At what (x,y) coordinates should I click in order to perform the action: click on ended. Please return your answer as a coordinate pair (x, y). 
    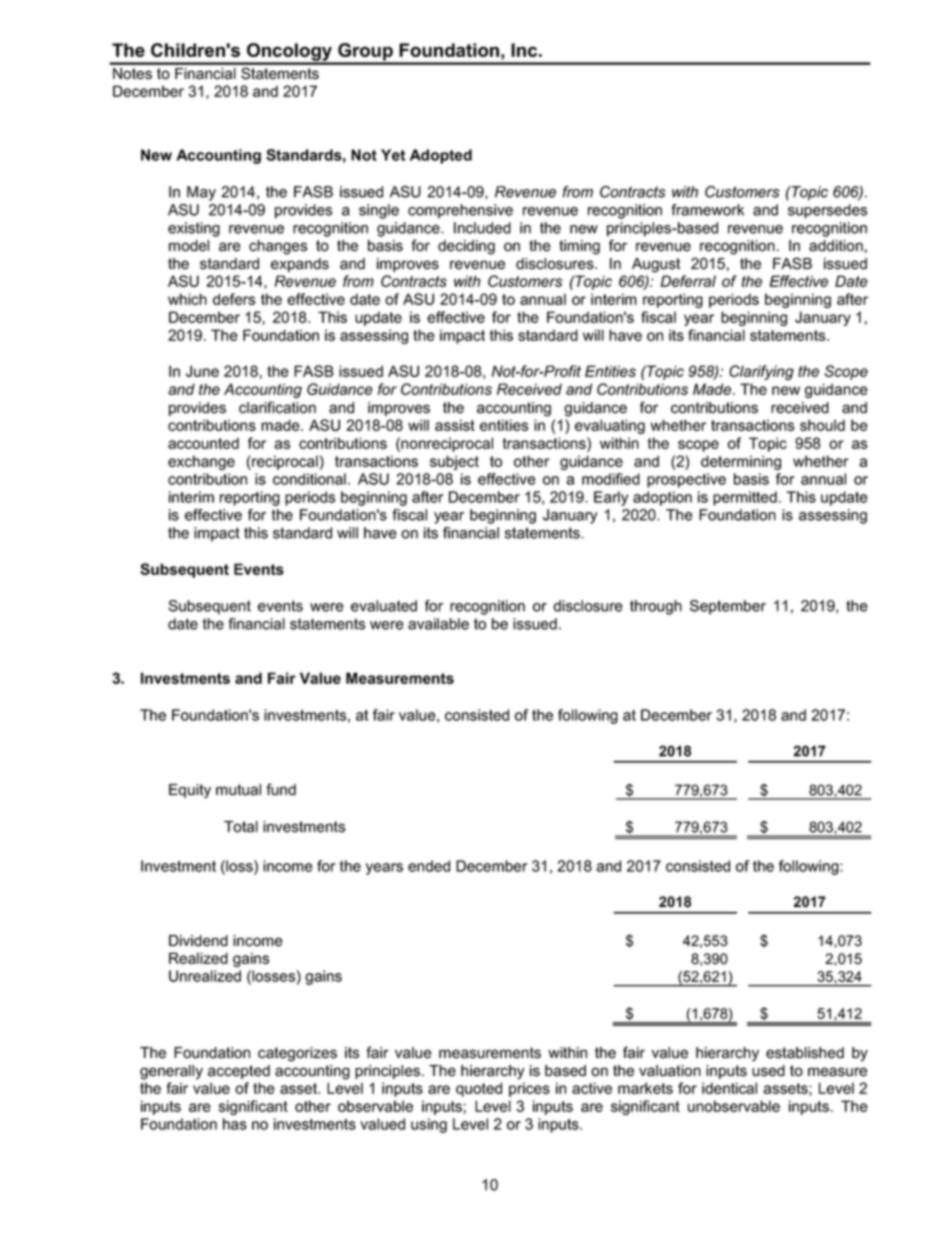
    Looking at the image, I should click on (429, 866).
